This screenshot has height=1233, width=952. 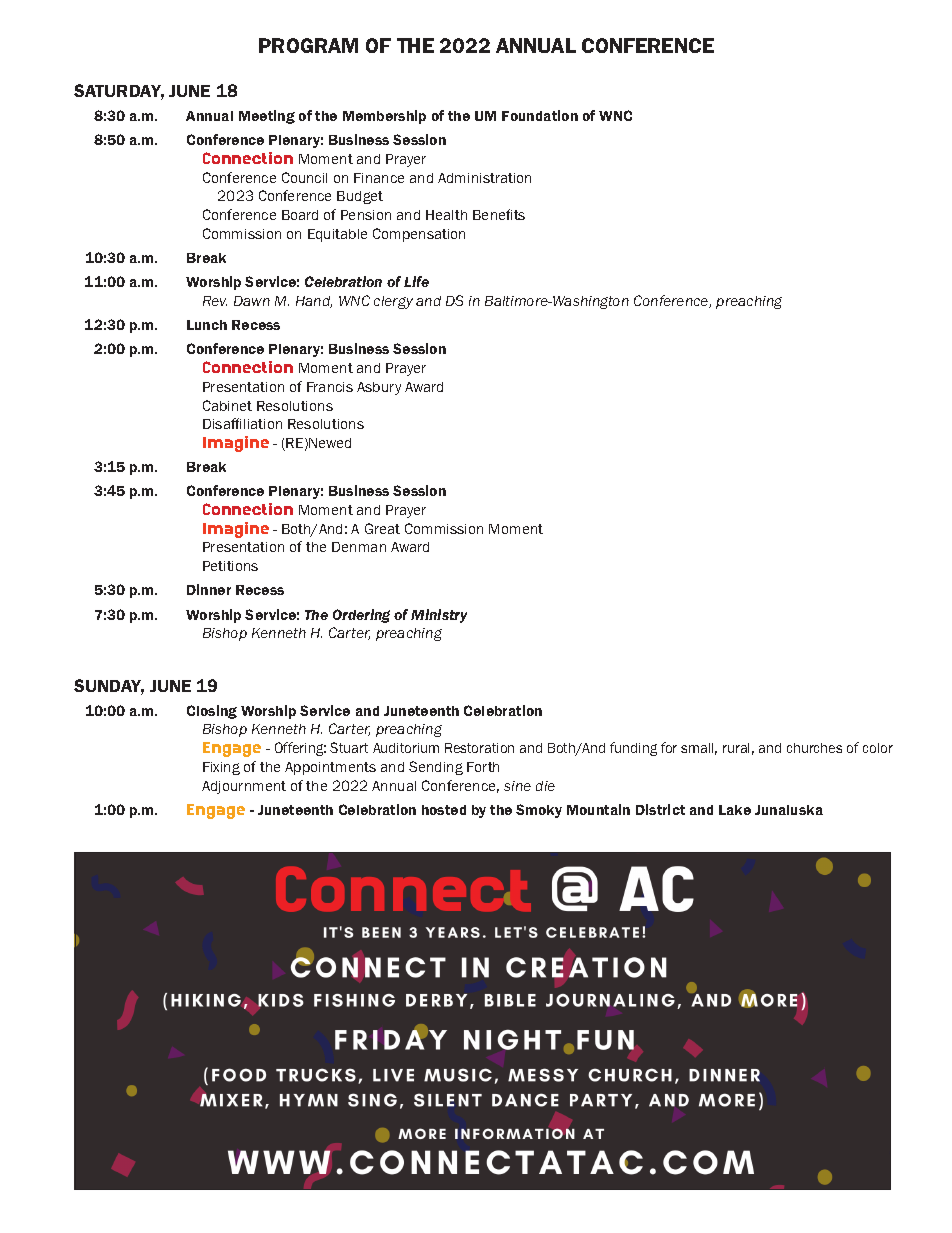 What do you see at coordinates (215, 301) in the screenshot?
I see `Rev` at bounding box center [215, 301].
